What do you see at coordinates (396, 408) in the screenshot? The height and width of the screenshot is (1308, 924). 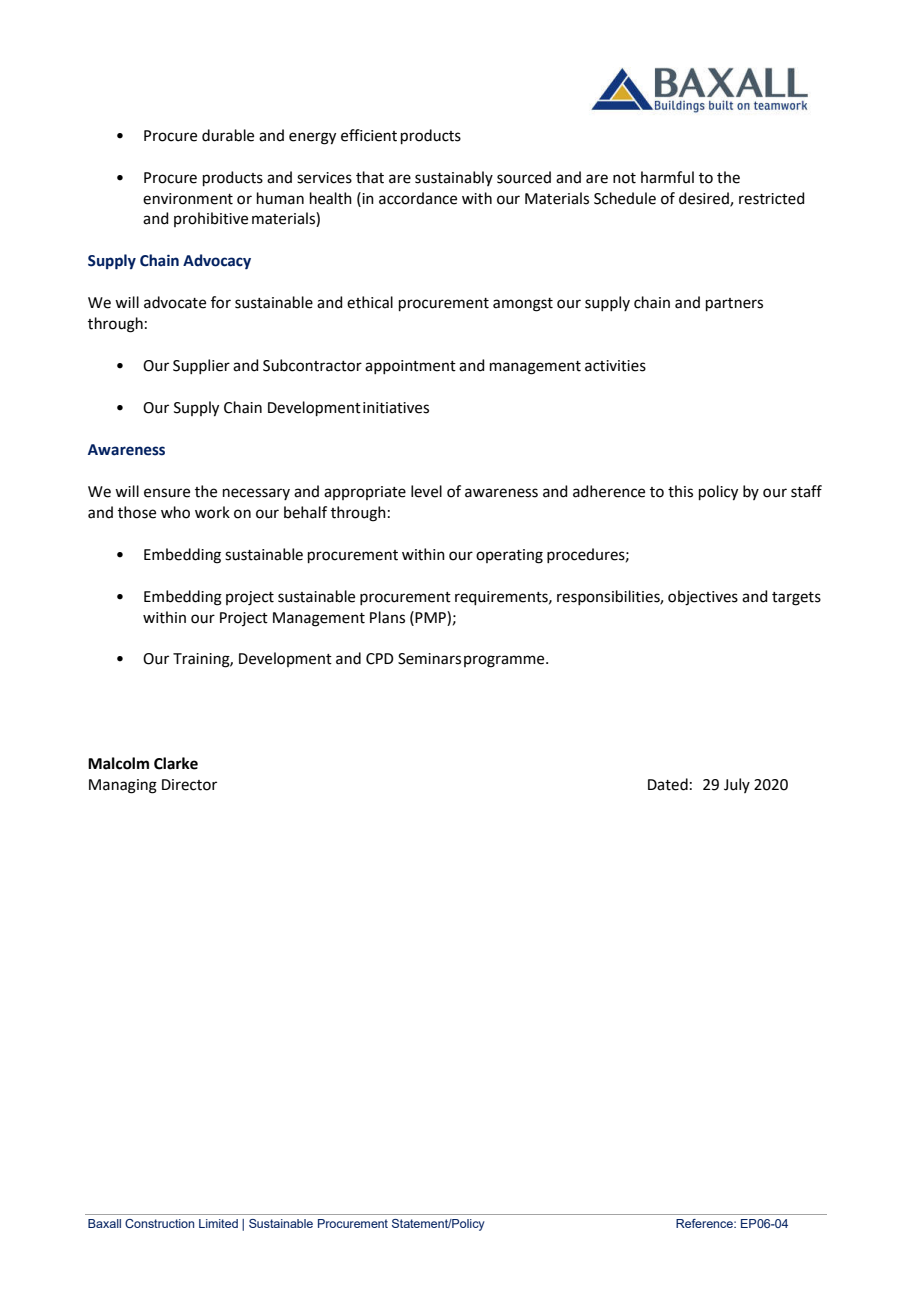 I see `initiatives` at bounding box center [396, 408].
